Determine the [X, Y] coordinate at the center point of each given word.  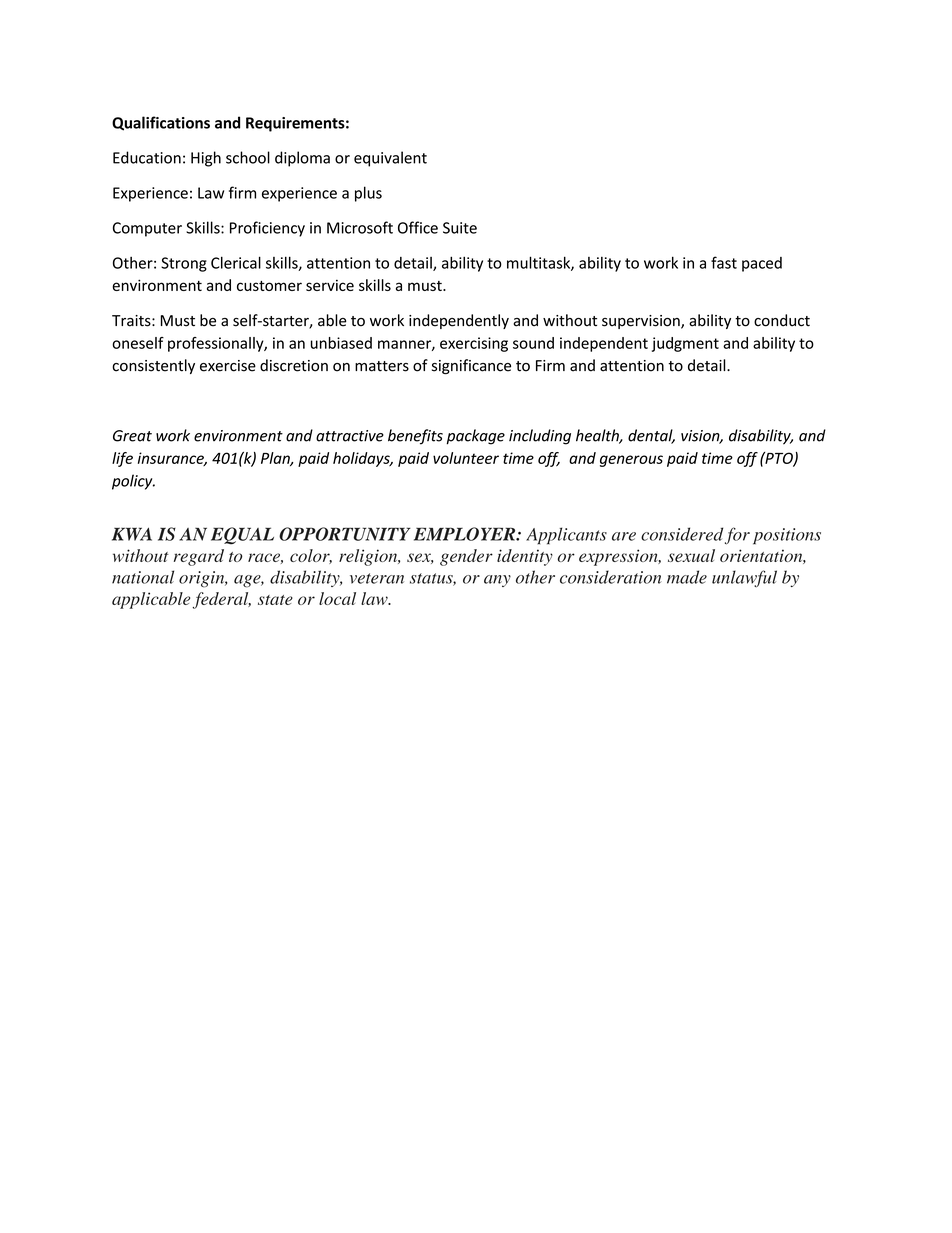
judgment [685, 344]
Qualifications [161, 123]
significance [471, 366]
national [143, 577]
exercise [228, 366]
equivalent [390, 159]
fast [724, 262]
